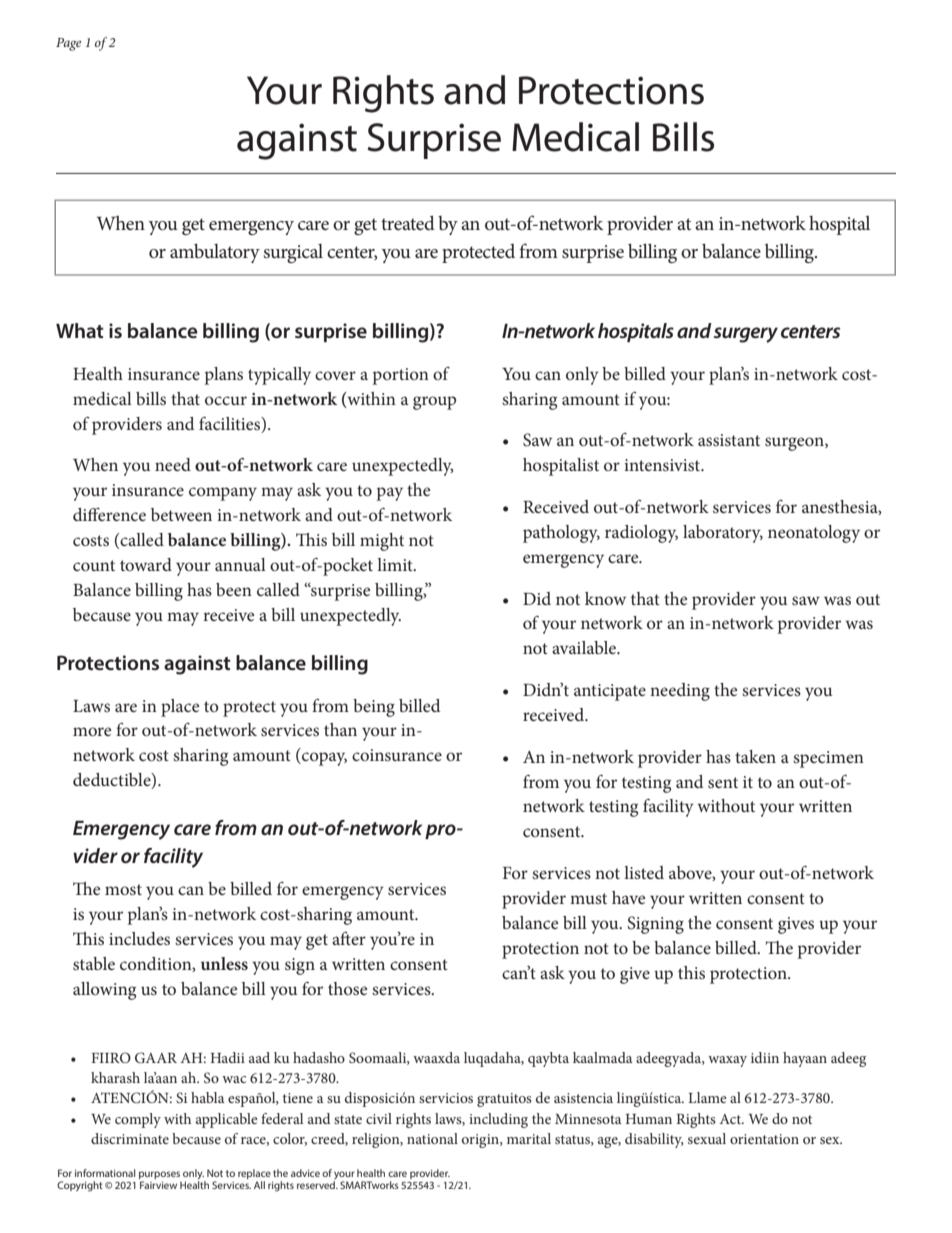 The image size is (952, 1233). What do you see at coordinates (396, 564) in the screenshot?
I see `limit` at bounding box center [396, 564].
